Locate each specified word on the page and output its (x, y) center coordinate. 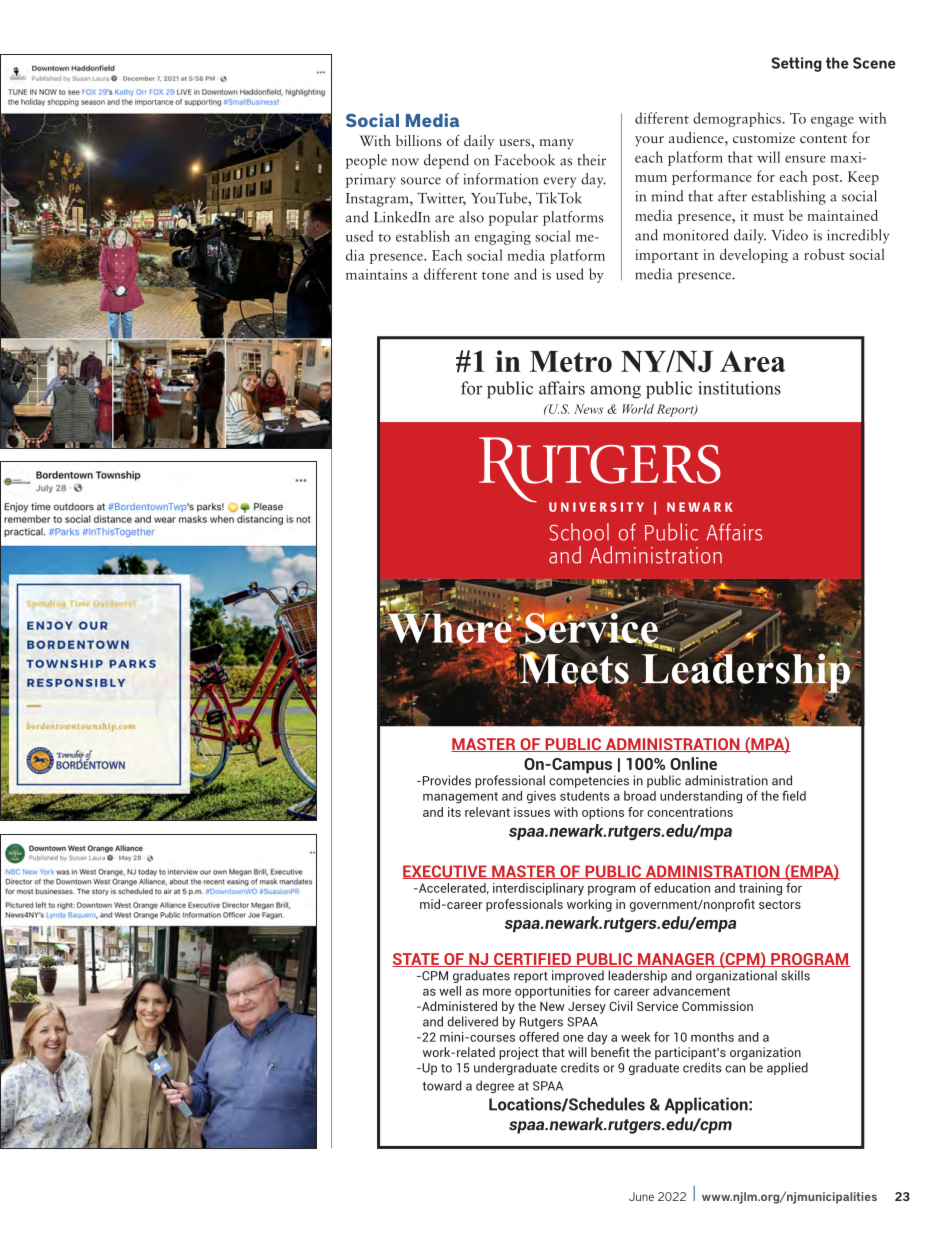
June (641, 1196)
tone (495, 276)
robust (824, 254)
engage (832, 121)
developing (754, 255)
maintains (376, 274)
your (649, 141)
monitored (696, 235)
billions (419, 140)
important (667, 256)
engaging (503, 238)
